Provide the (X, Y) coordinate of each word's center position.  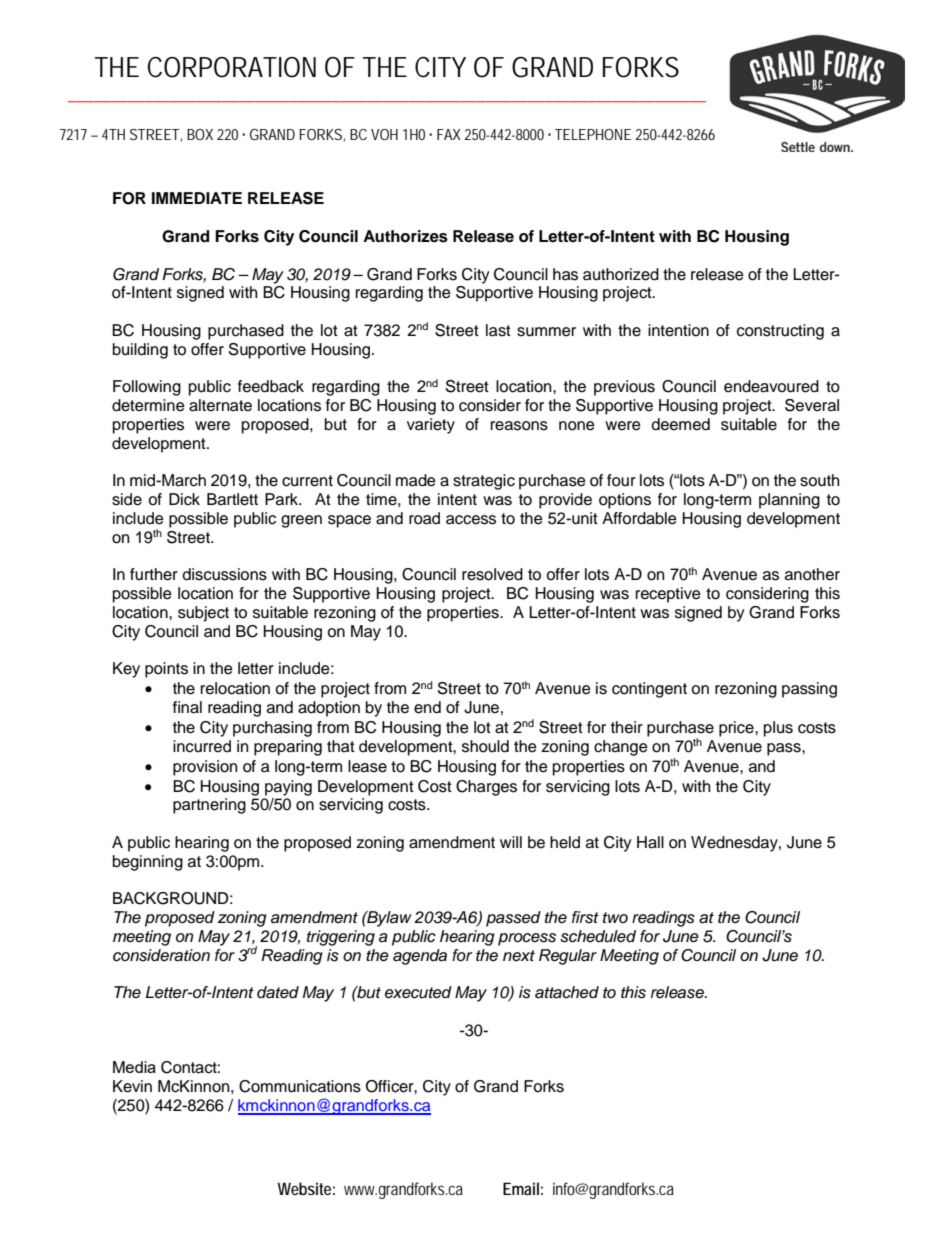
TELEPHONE (593, 134)
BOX (200, 134)
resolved (492, 574)
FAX (449, 134)
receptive (668, 595)
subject (203, 614)
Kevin (132, 1086)
